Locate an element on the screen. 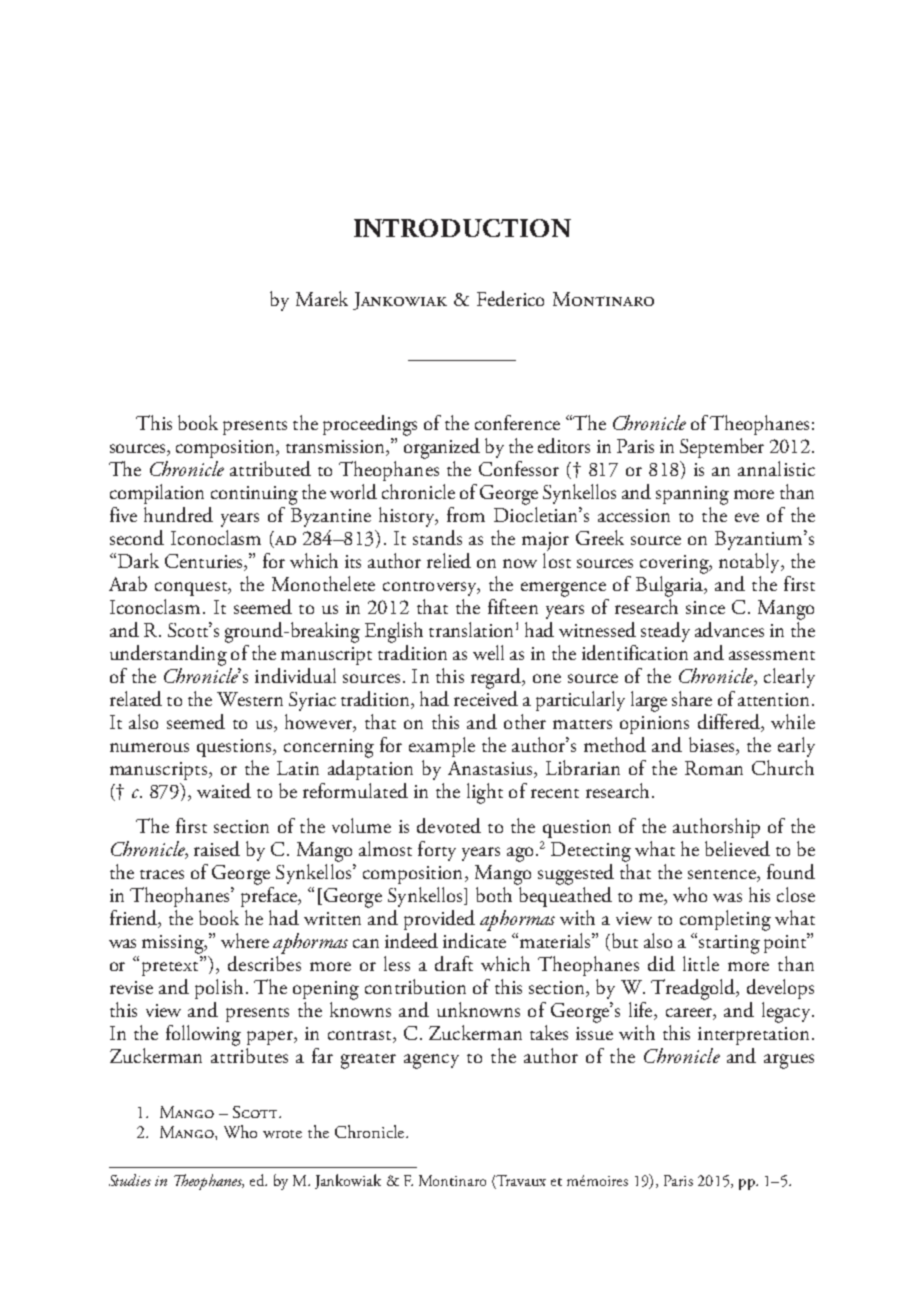  share is located at coordinates (692, 698).
